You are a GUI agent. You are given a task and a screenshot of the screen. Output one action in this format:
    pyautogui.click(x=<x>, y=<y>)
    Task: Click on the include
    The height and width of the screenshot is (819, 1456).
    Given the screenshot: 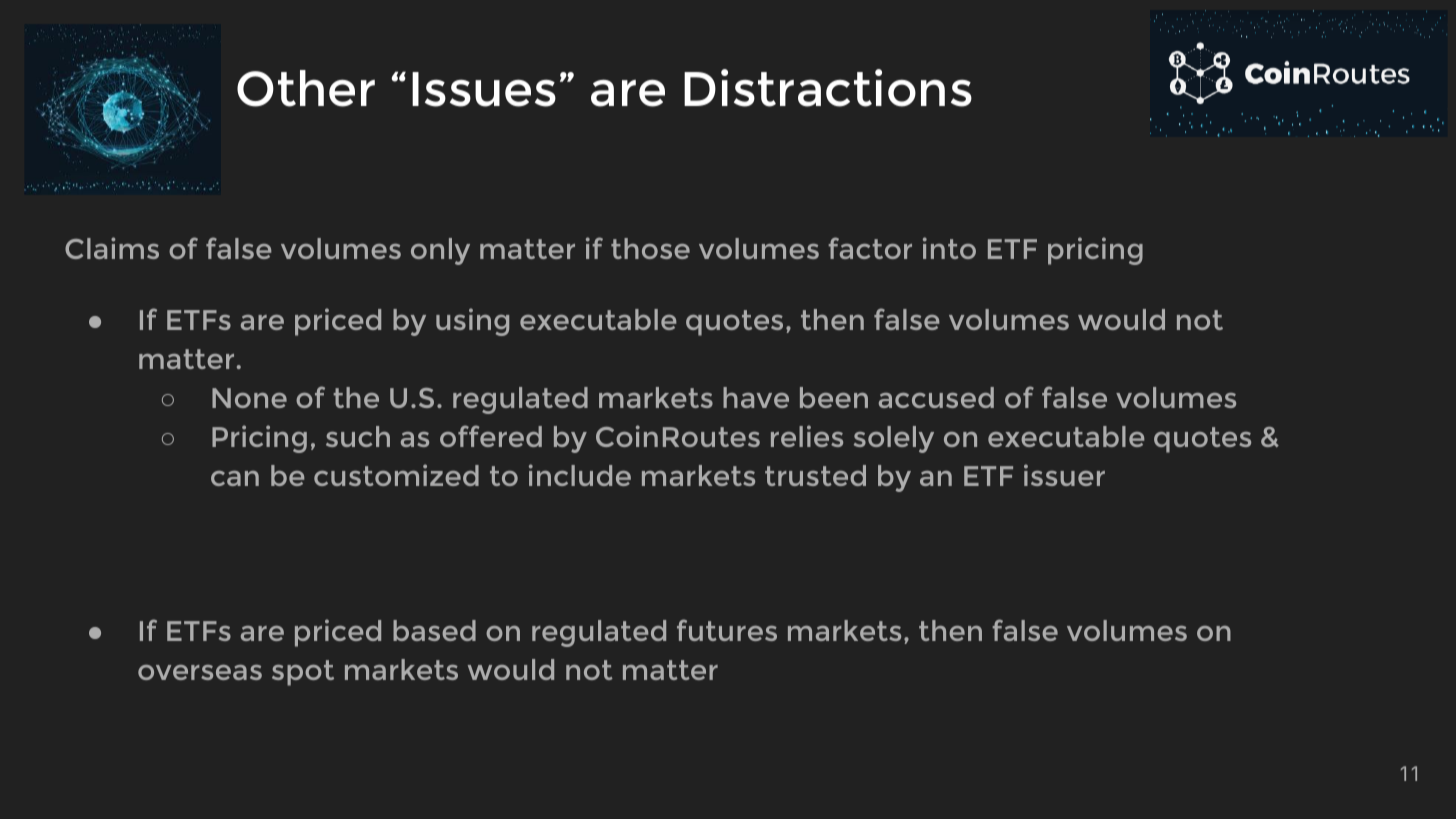 What is the action you would take?
    pyautogui.click(x=580, y=475)
